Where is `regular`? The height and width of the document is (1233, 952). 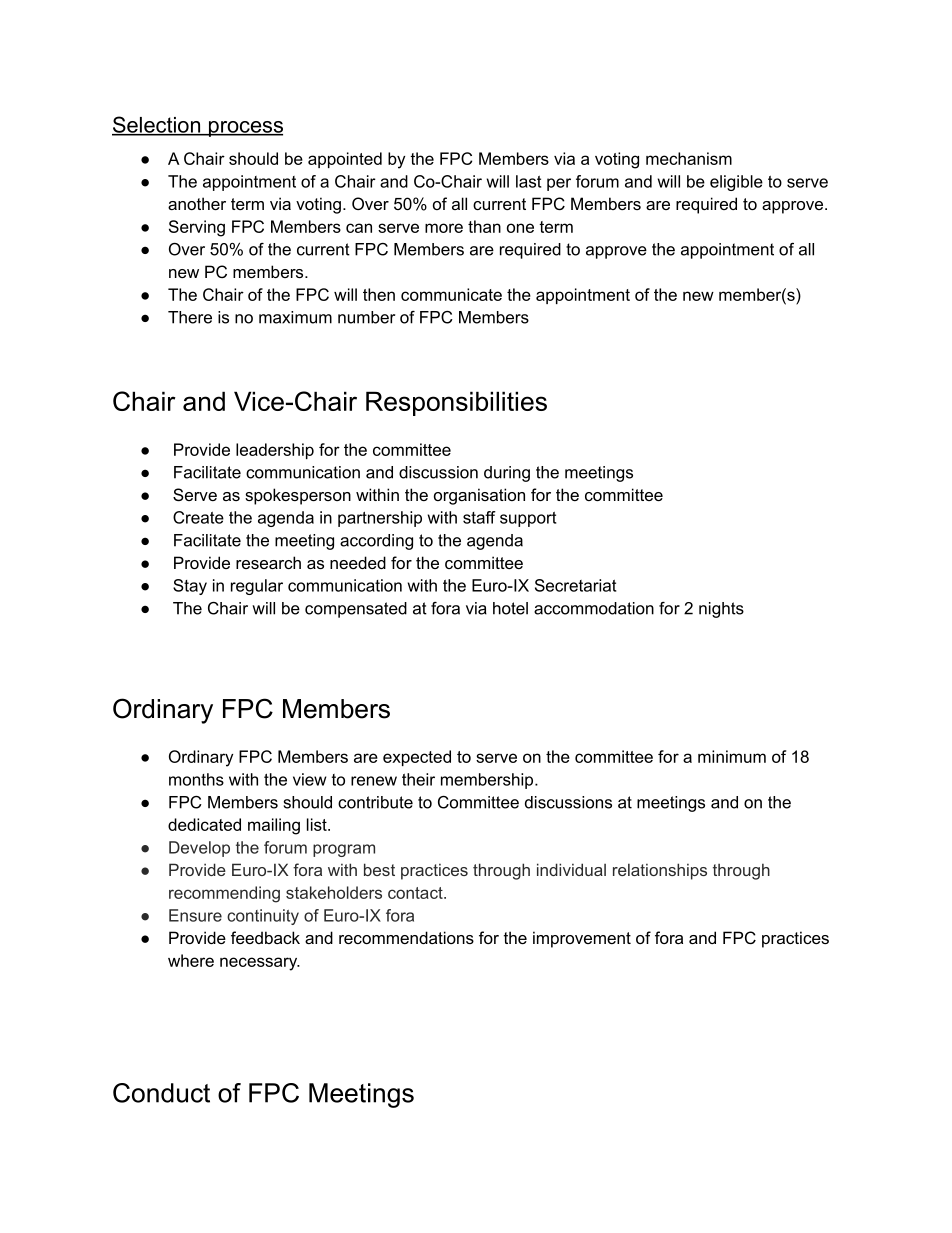
regular is located at coordinates (257, 587).
